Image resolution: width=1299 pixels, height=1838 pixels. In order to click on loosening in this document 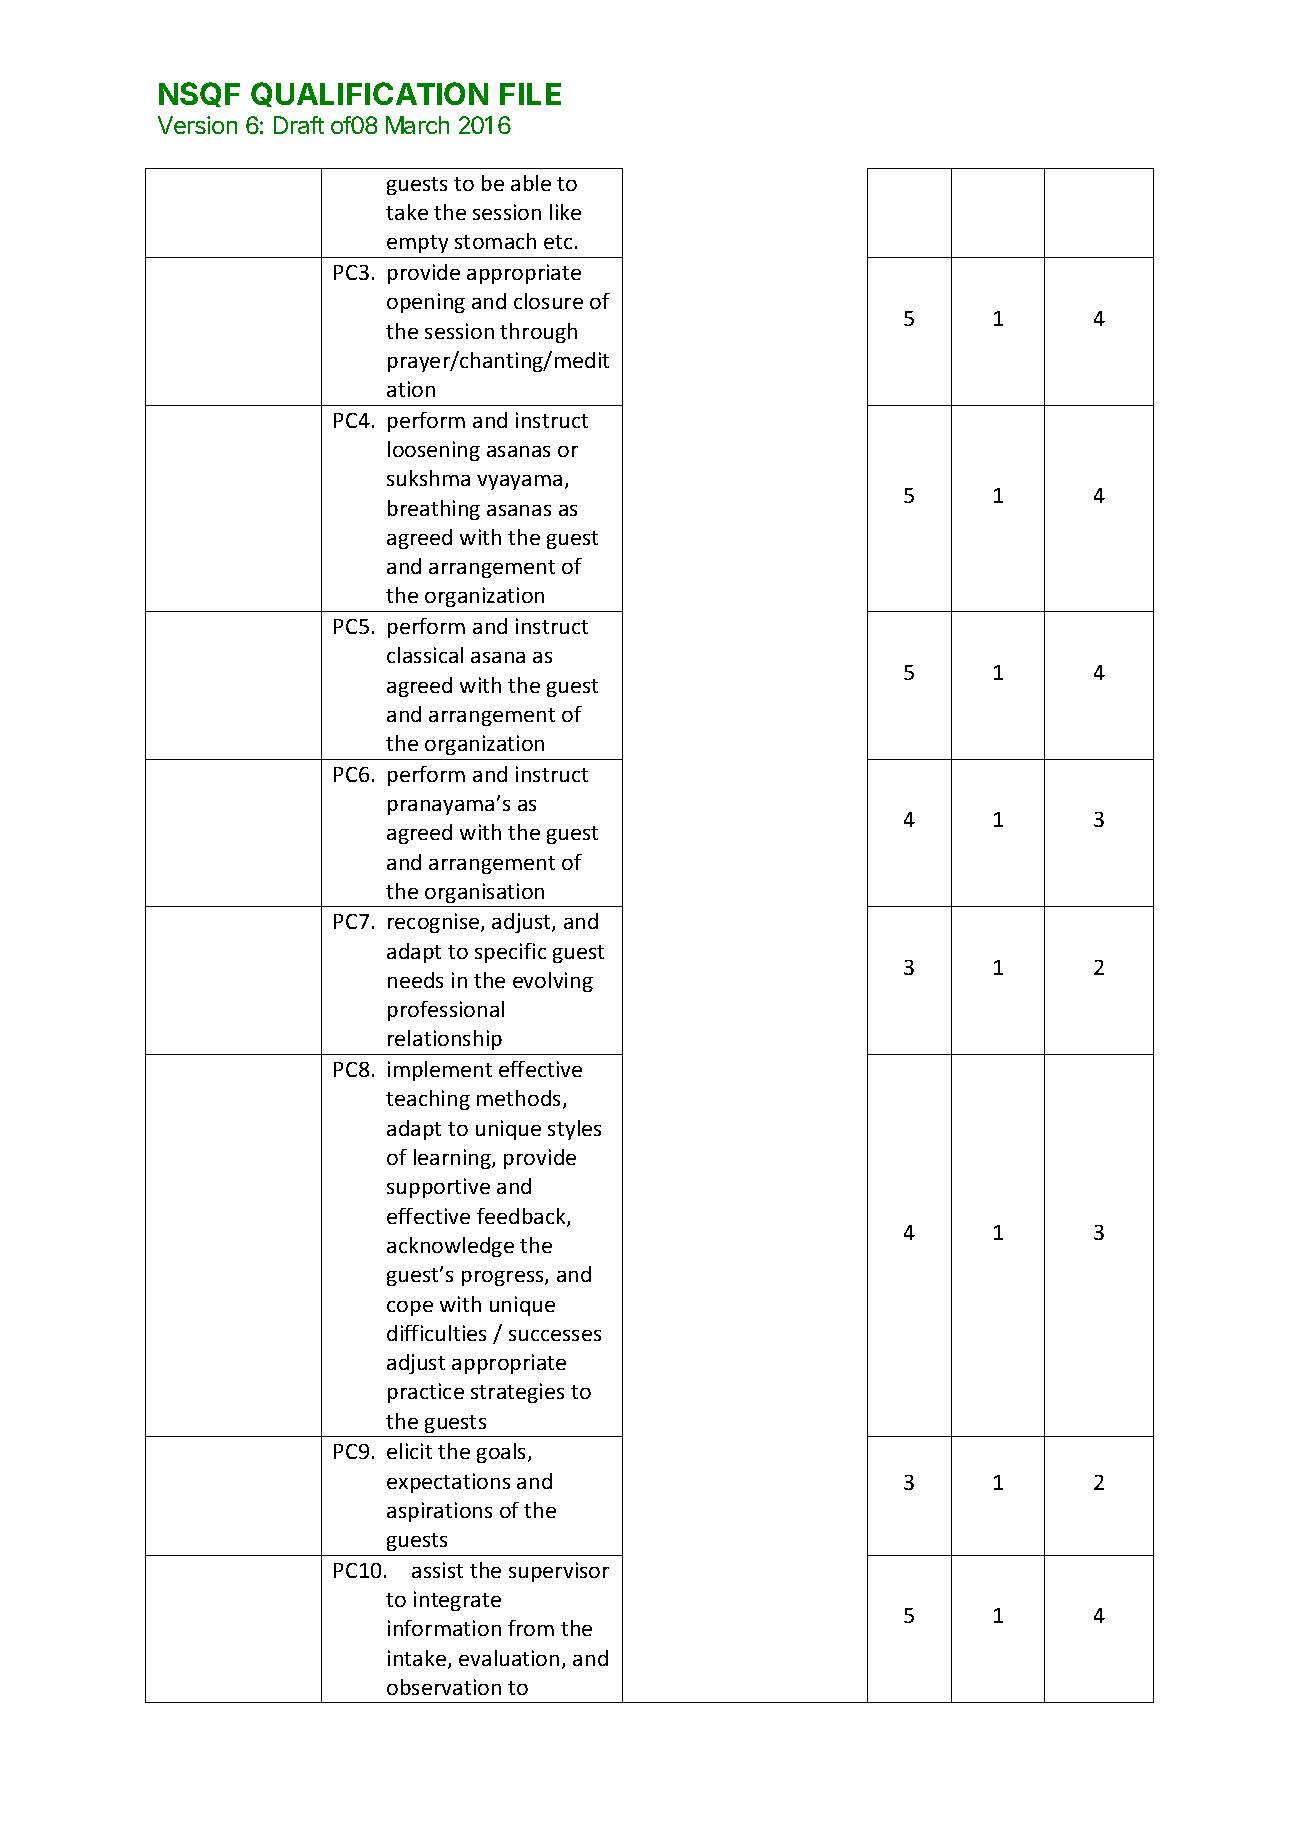, I will do `click(434, 451)`.
